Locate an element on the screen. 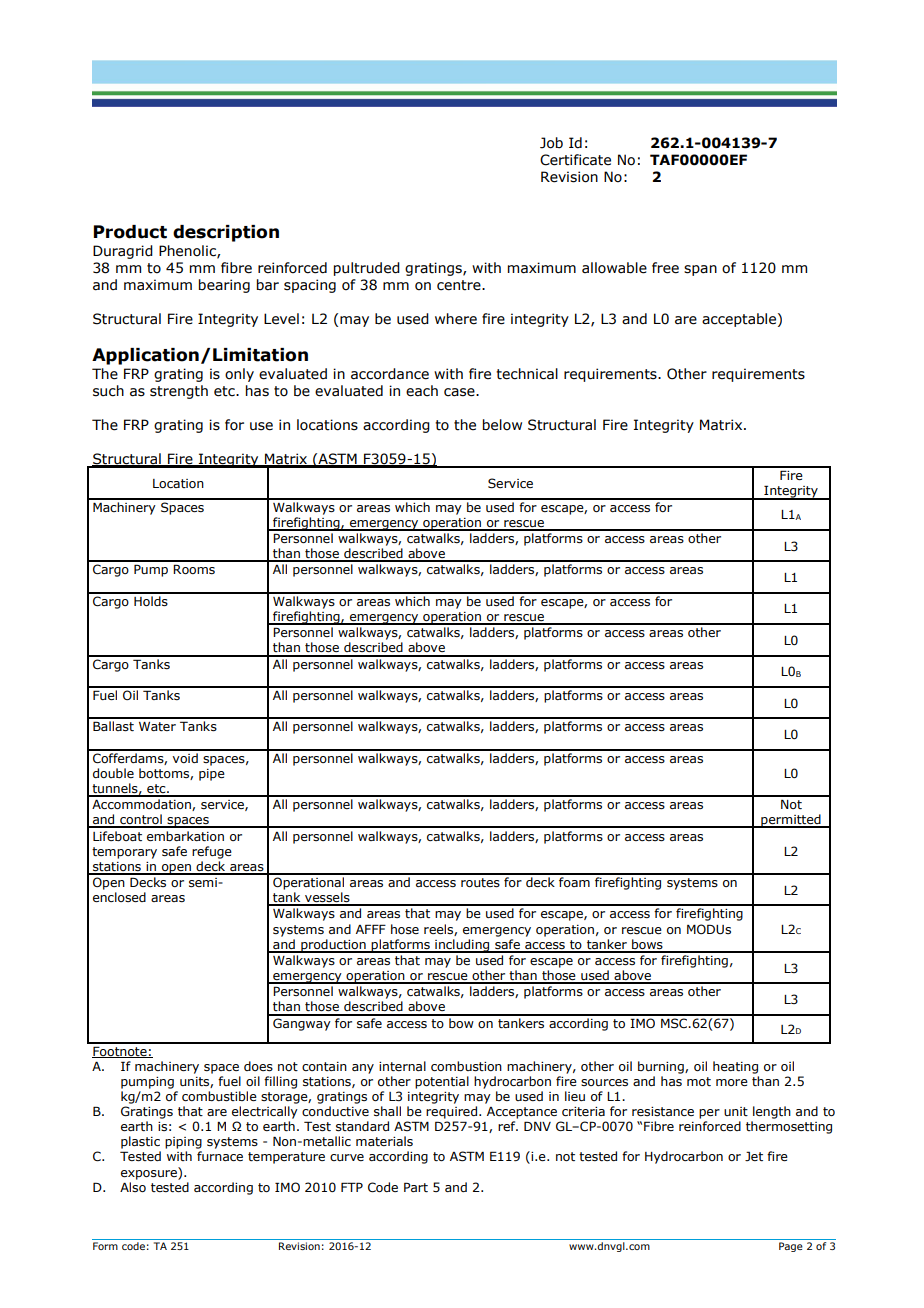 The image size is (924, 1308). permitted is located at coordinates (791, 821).
